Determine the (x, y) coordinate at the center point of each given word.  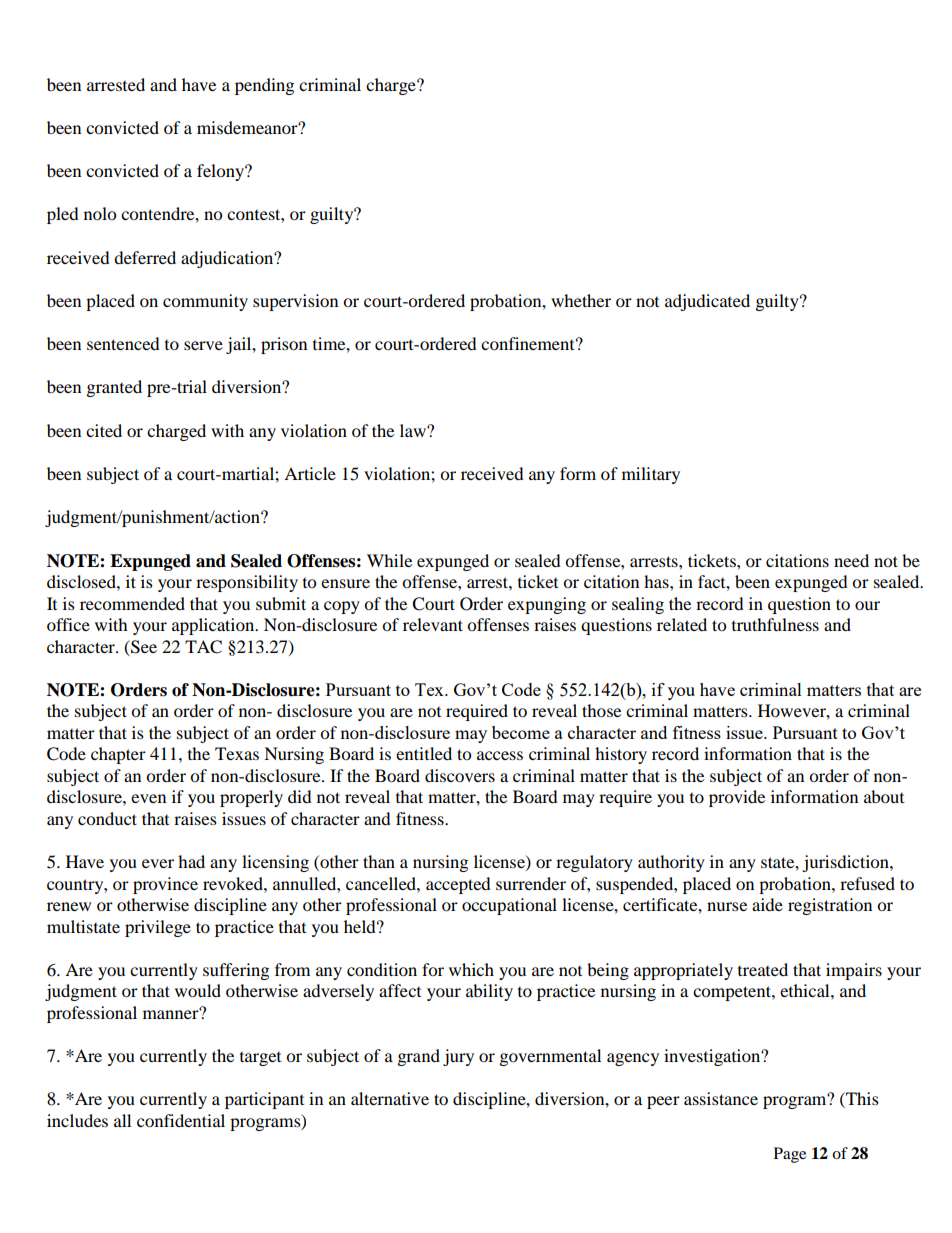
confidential (181, 1120)
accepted (458, 885)
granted (114, 388)
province (165, 885)
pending (264, 86)
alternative (390, 1098)
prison (284, 345)
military (651, 475)
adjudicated (707, 302)
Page (790, 1155)
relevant (433, 624)
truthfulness (775, 624)
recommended (132, 603)
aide (767, 904)
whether (581, 300)
